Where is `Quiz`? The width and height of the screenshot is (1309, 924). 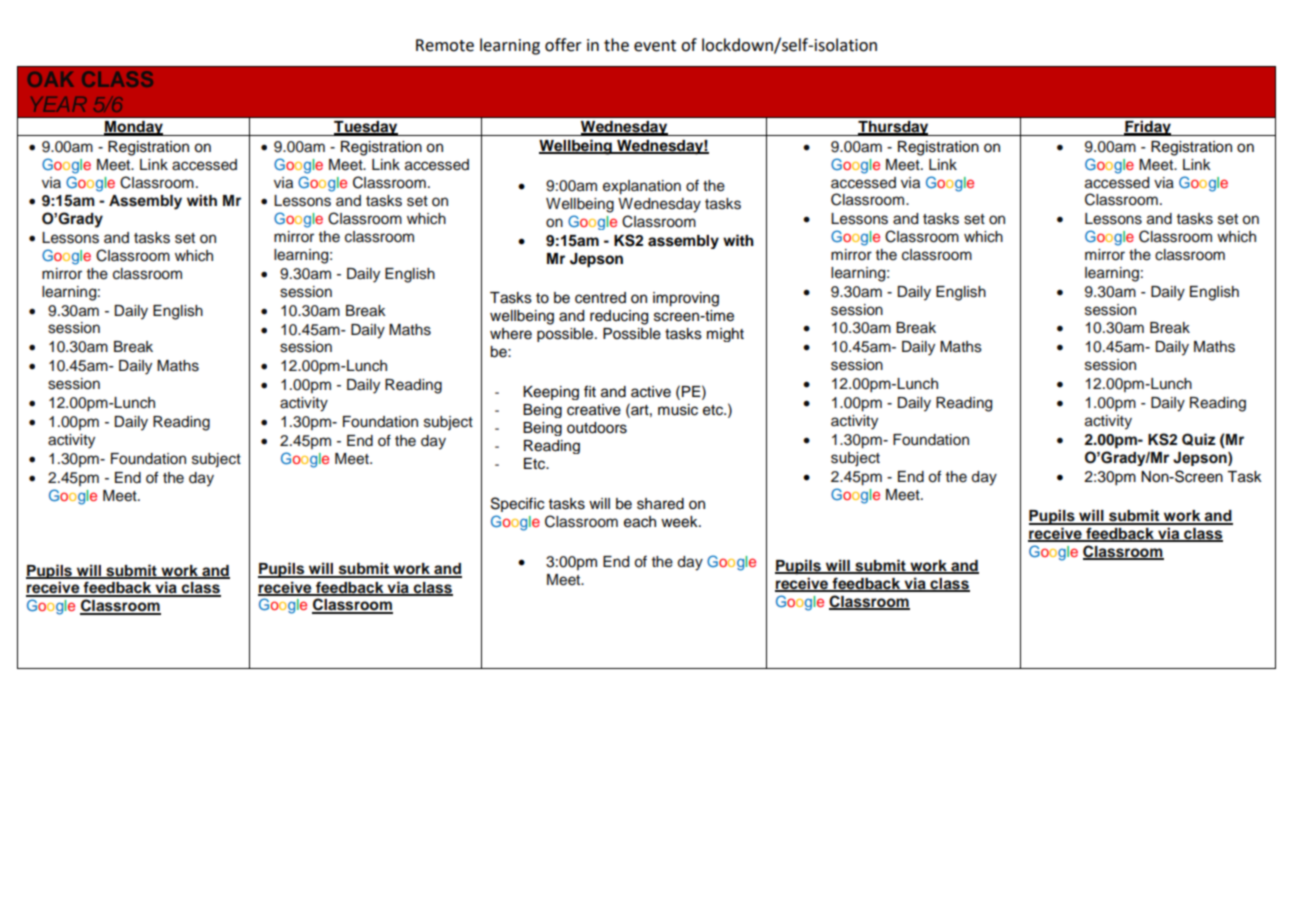 Quiz is located at coordinates (1199, 439).
